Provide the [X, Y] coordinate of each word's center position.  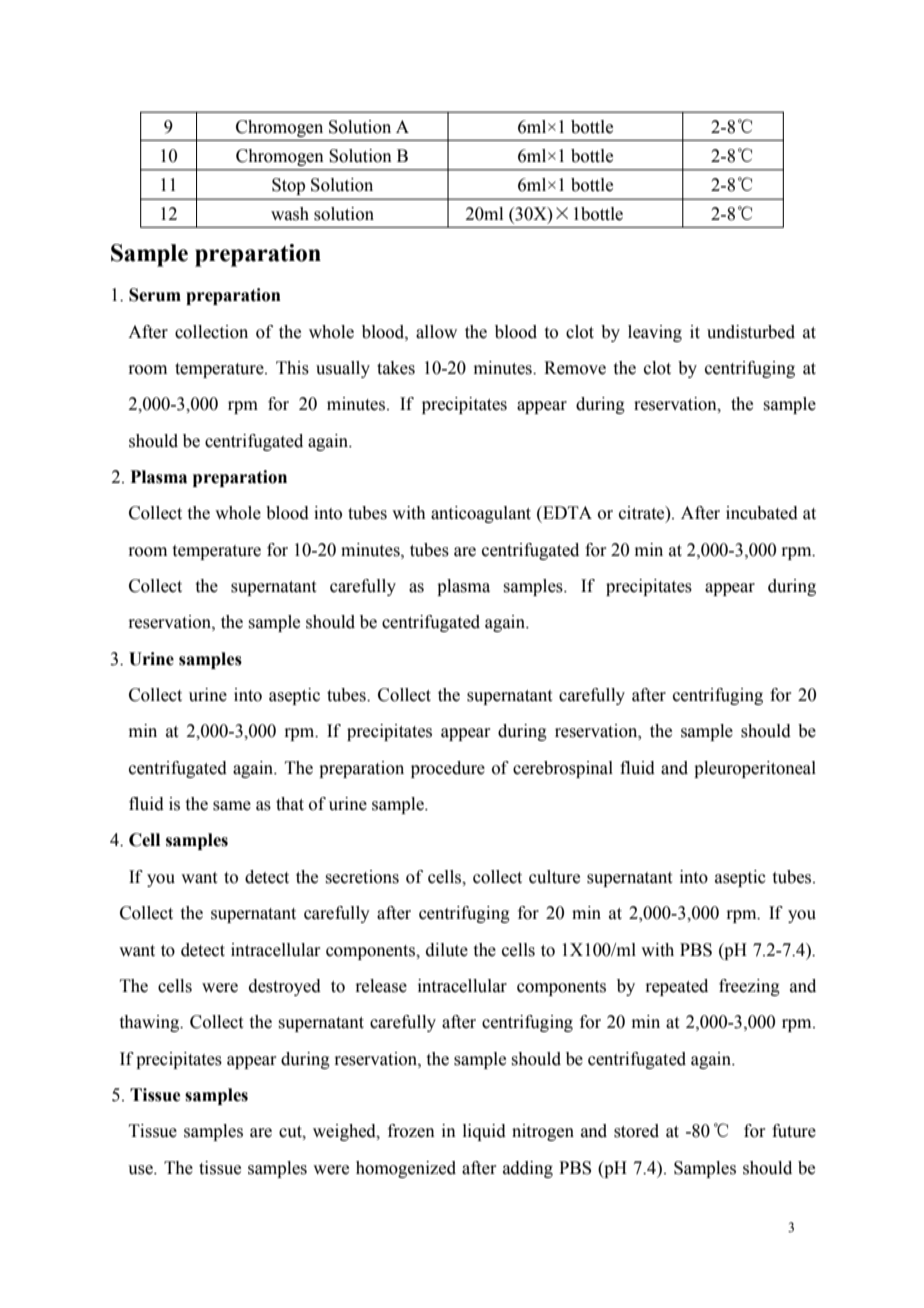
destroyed [285, 987]
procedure [448, 769]
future [794, 1131]
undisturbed [751, 332]
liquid [484, 1132]
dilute [447, 950]
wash [290, 214]
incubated [762, 513]
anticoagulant [481, 514]
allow [436, 332]
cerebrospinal [563, 769]
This [292, 368]
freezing [749, 987]
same [232, 806]
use [141, 1170]
